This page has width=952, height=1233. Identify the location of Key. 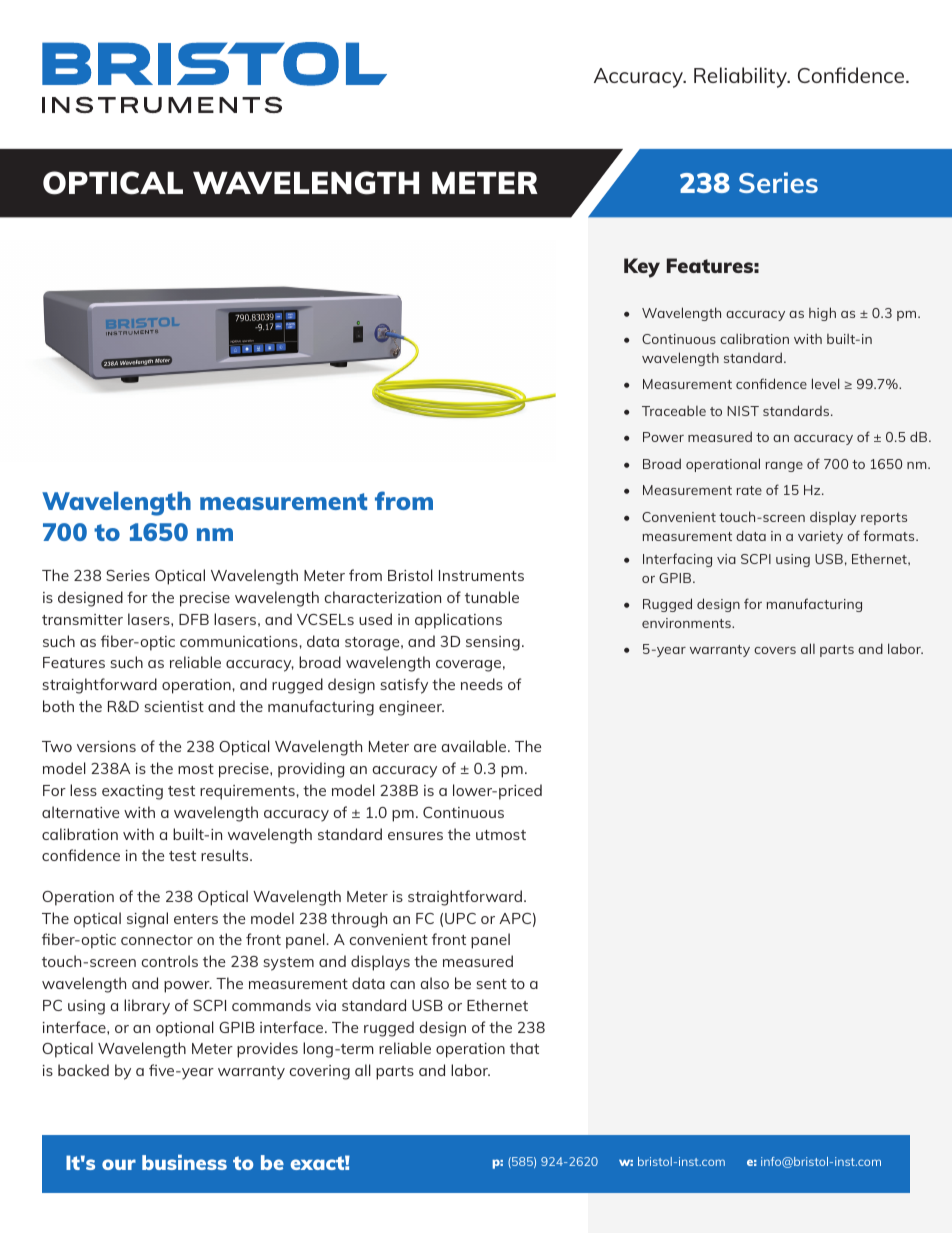
(642, 268).
